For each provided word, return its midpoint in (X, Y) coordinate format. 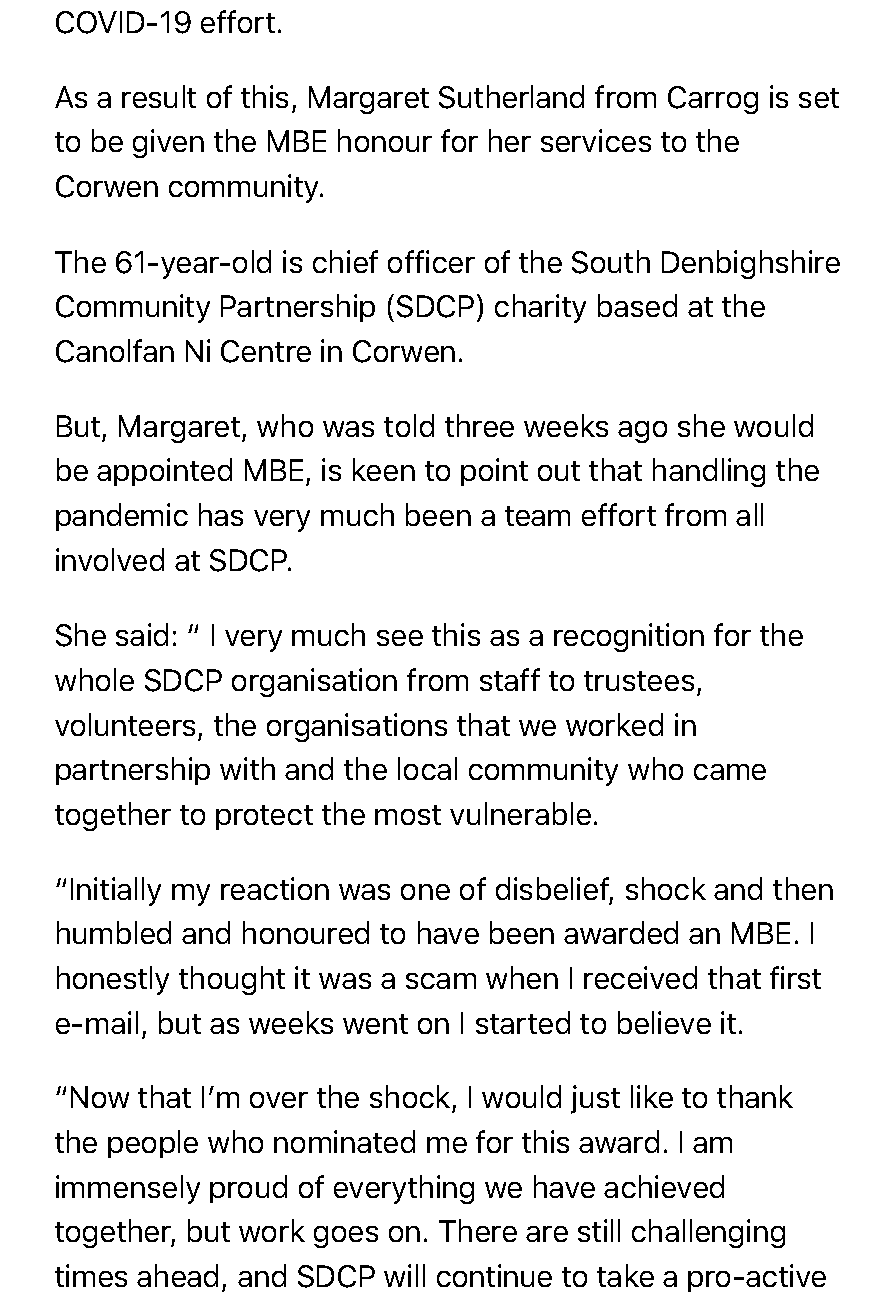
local (427, 768)
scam (441, 981)
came (730, 772)
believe (664, 1022)
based (637, 305)
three (479, 425)
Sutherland (511, 97)
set (819, 98)
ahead (177, 1275)
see (400, 638)
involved (110, 559)
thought (232, 980)
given (168, 143)
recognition (629, 637)
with (247, 768)
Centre (266, 351)
